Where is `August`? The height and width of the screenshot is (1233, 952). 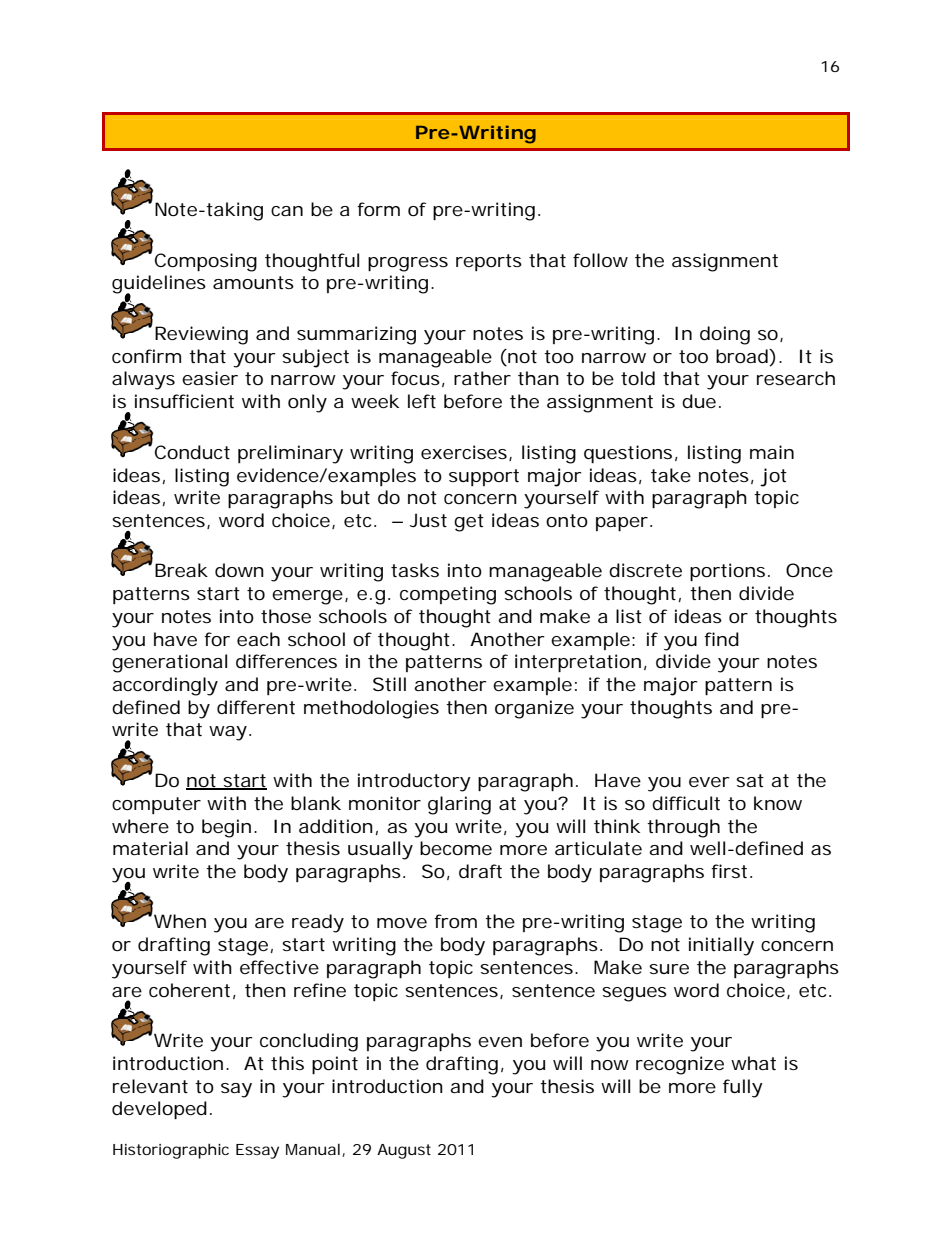 August is located at coordinates (404, 1151).
